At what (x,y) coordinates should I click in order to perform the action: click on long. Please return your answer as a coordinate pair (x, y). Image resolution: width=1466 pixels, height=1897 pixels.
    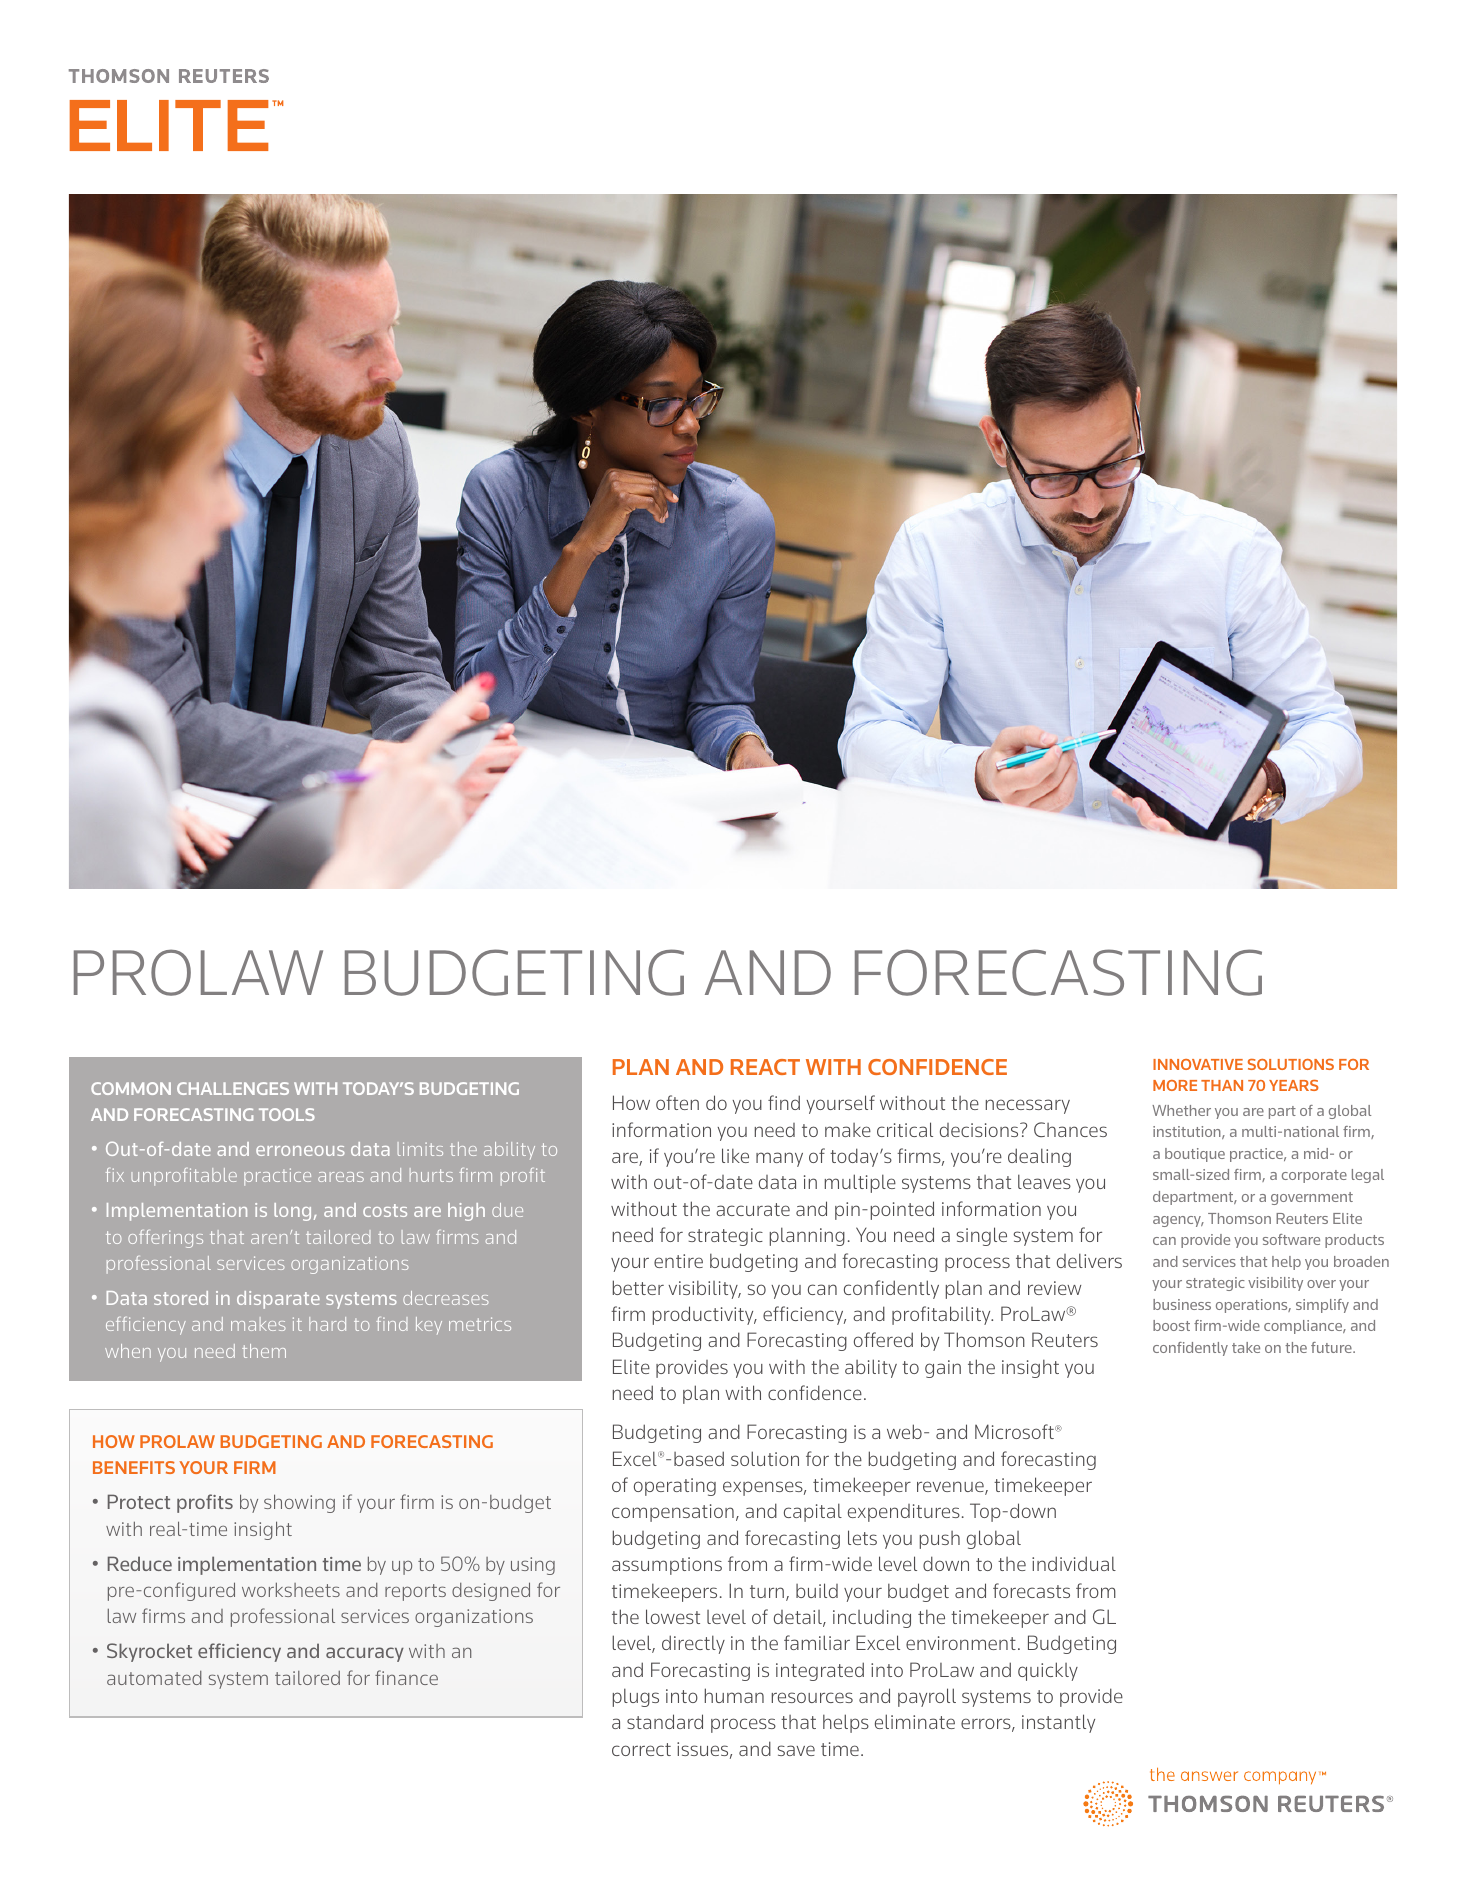
    Looking at the image, I should click on (292, 1212).
